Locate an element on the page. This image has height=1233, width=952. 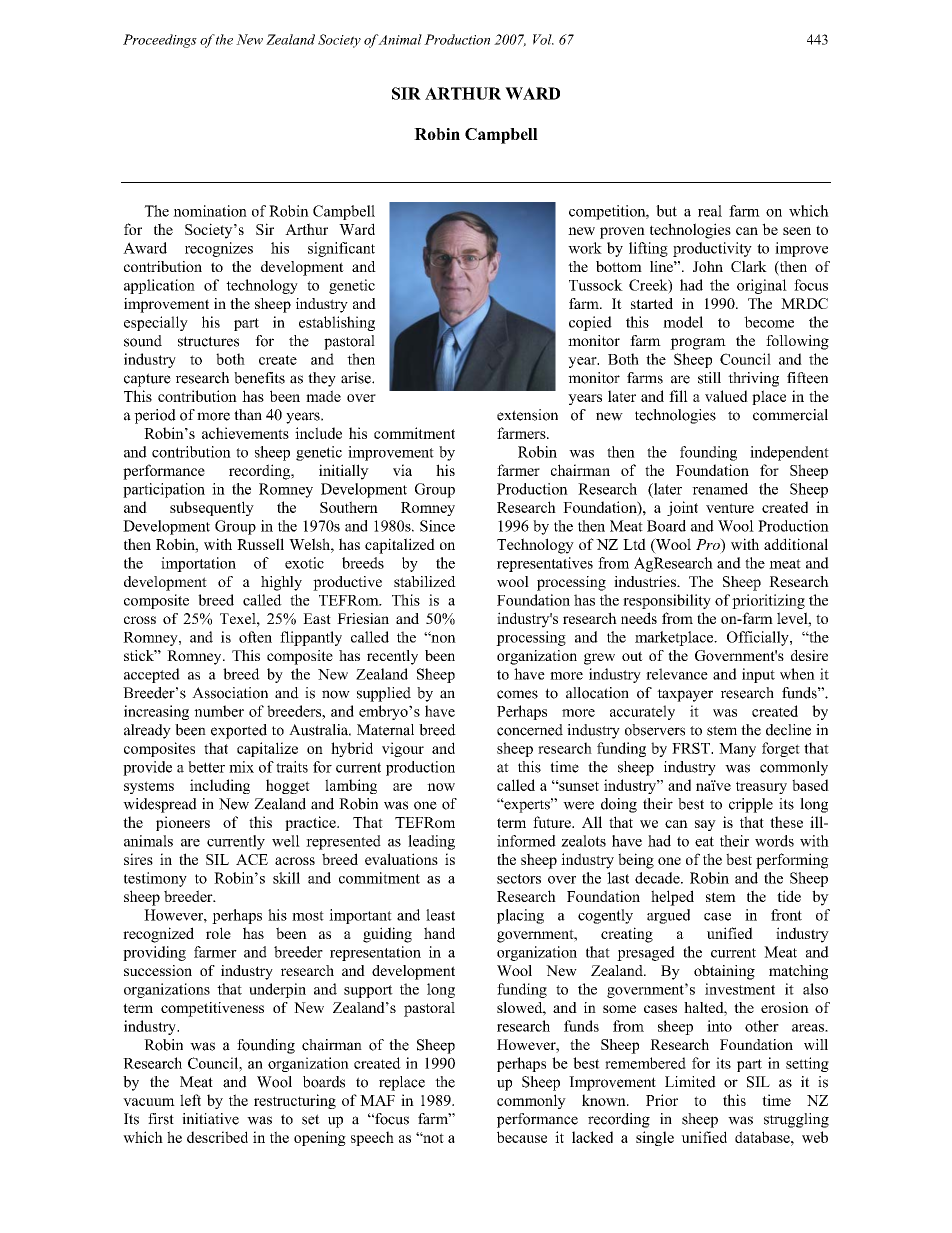
importation is located at coordinates (198, 564).
